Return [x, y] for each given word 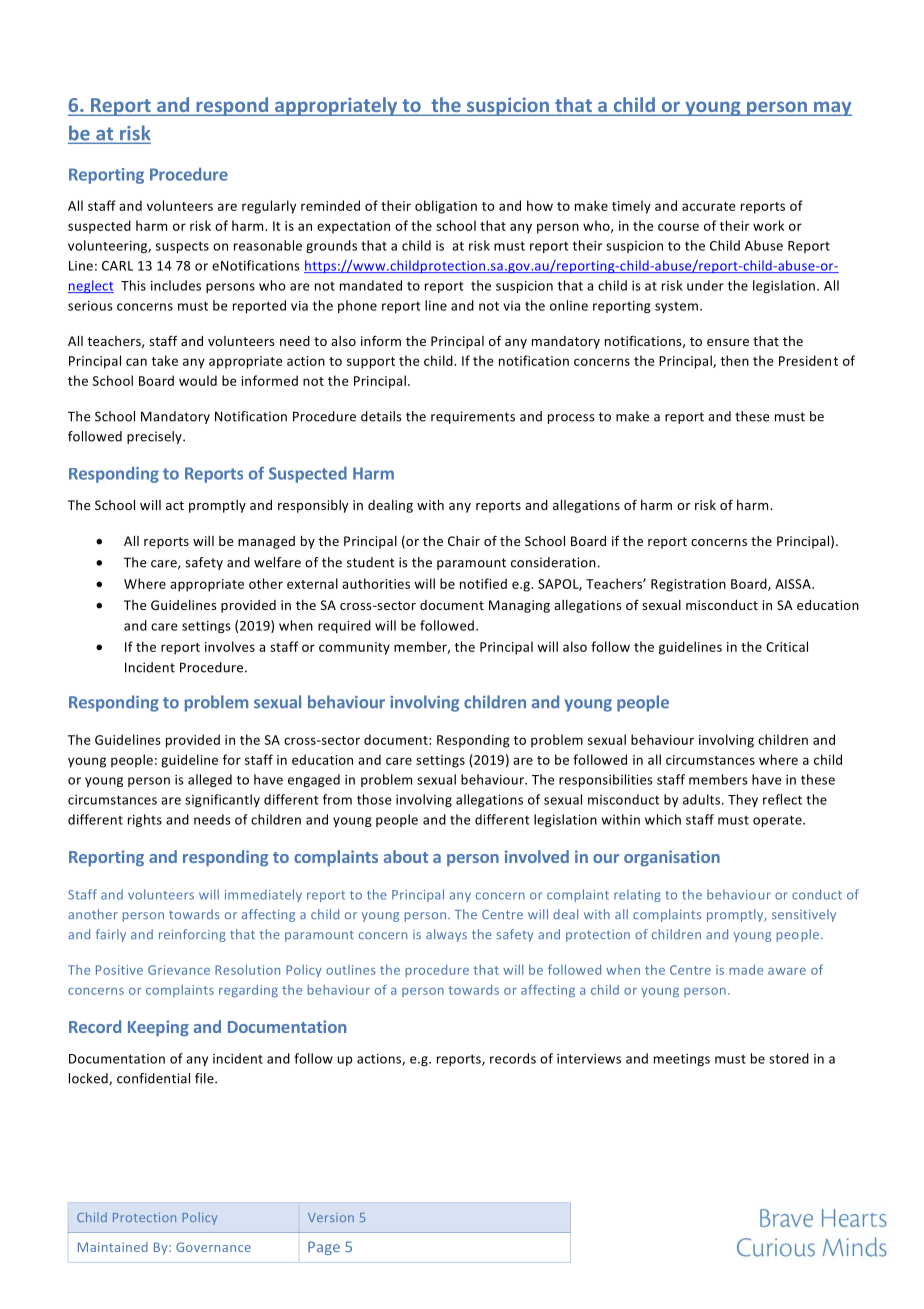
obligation [446, 207]
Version [331, 1217]
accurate [709, 206]
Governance [213, 1247]
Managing [519, 606]
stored [789, 1058]
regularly [269, 207]
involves [230, 646]
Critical [787, 646]
